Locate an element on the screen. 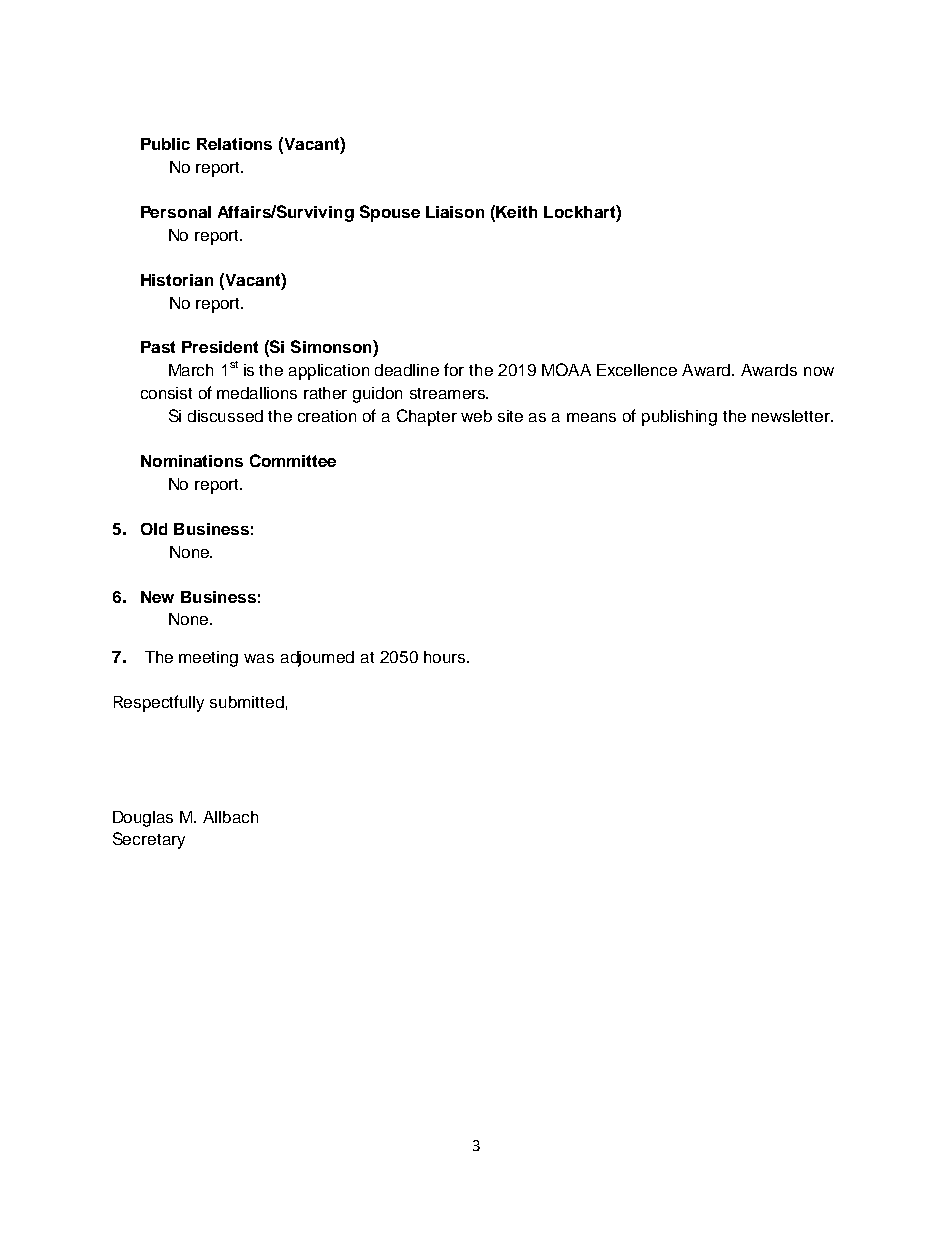  was is located at coordinates (259, 658).
